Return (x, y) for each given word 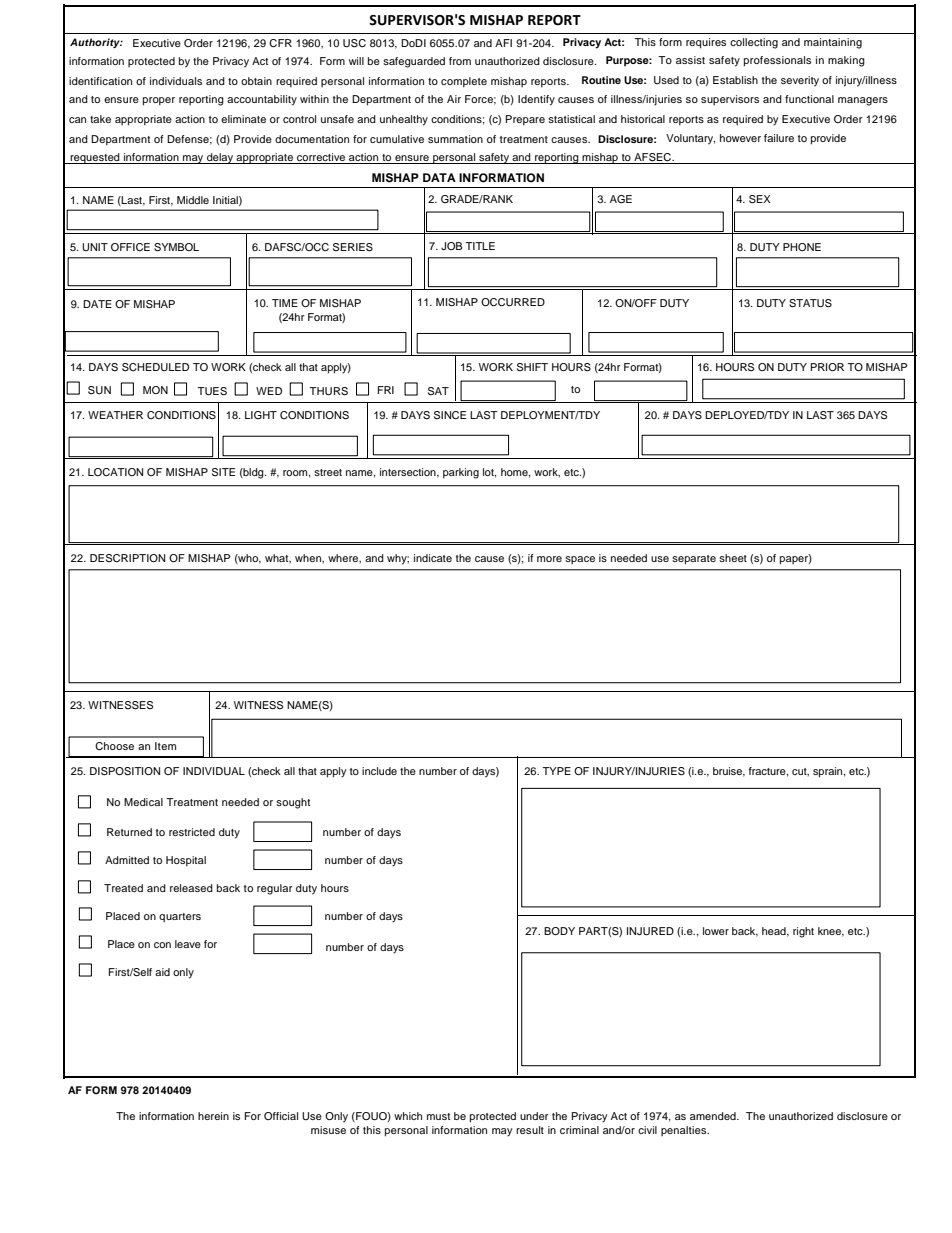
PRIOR (827, 367)
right (803, 932)
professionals (777, 61)
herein (213, 1116)
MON (155, 390)
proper (159, 101)
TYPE (556, 771)
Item (165, 746)
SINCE (450, 415)
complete (464, 82)
